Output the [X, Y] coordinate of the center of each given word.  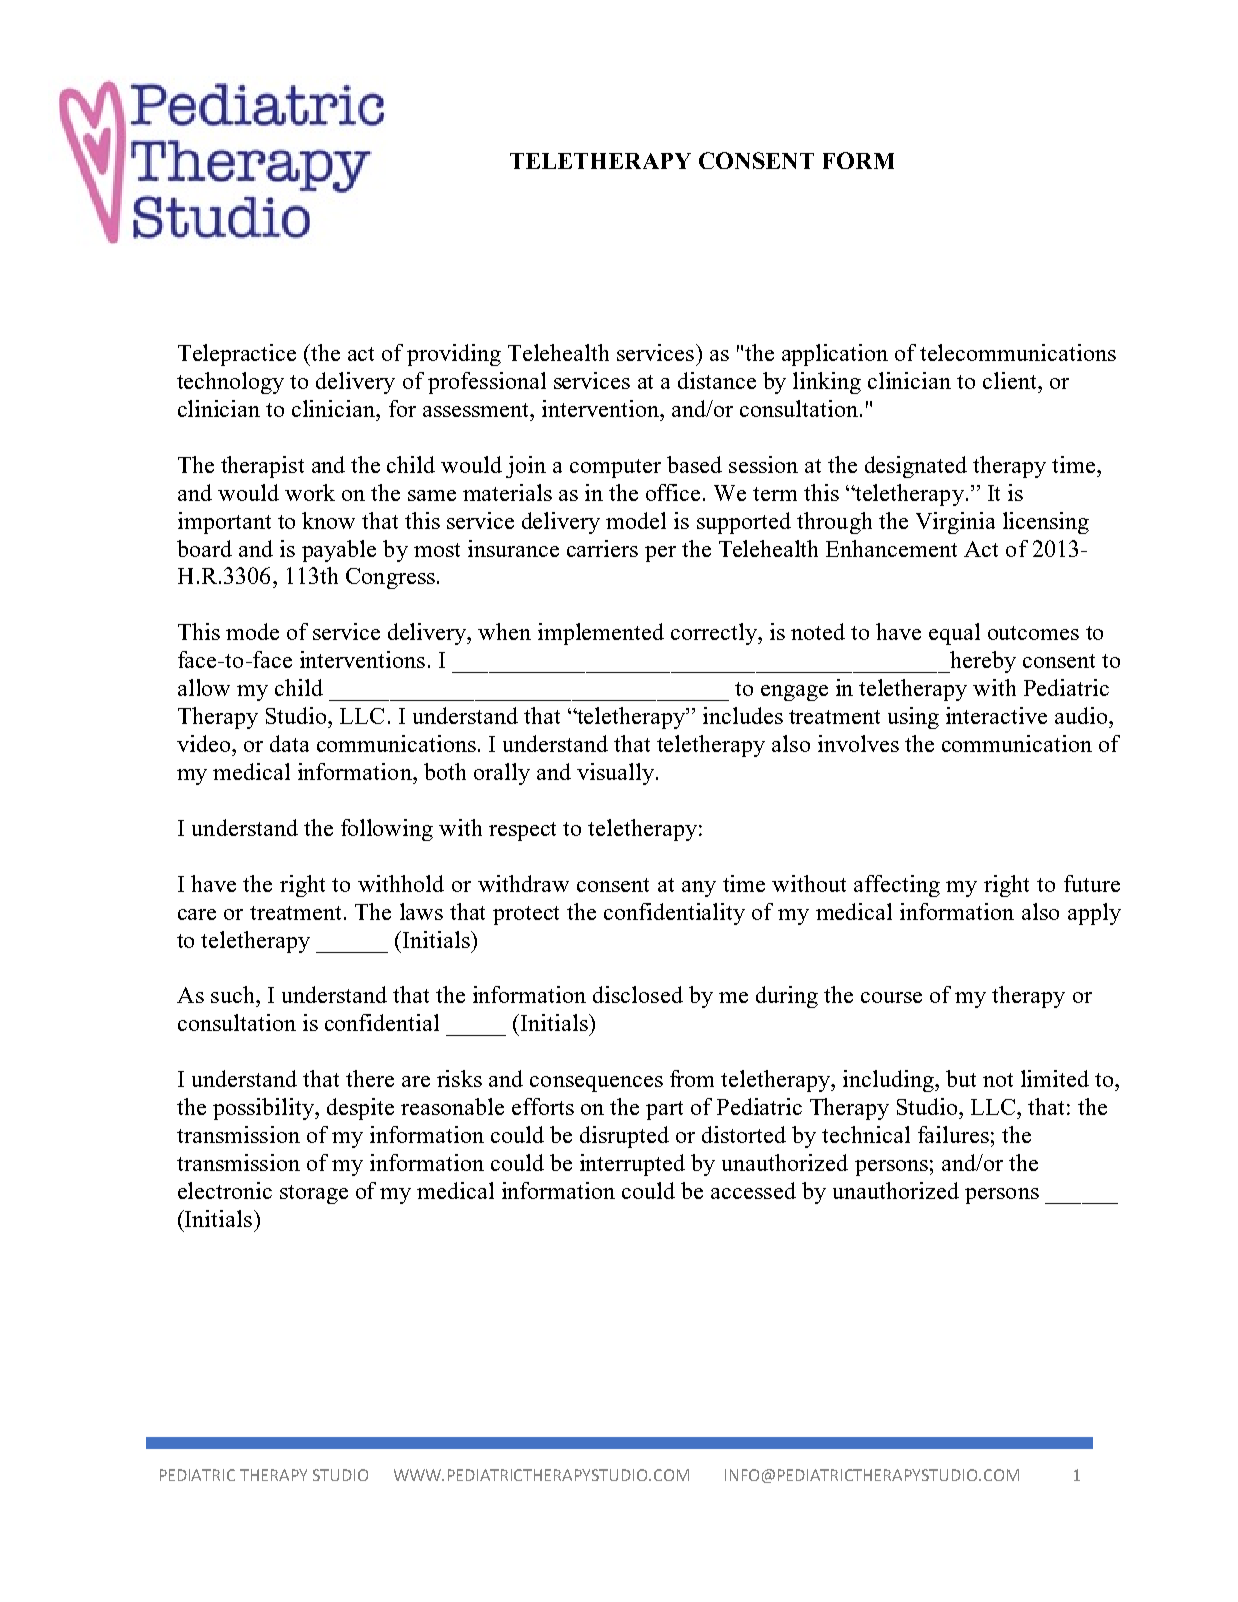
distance [717, 380]
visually [615, 774]
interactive [996, 715]
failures [953, 1134]
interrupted [632, 1165]
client [1011, 380]
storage [314, 1194]
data [289, 743]
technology [230, 383]
